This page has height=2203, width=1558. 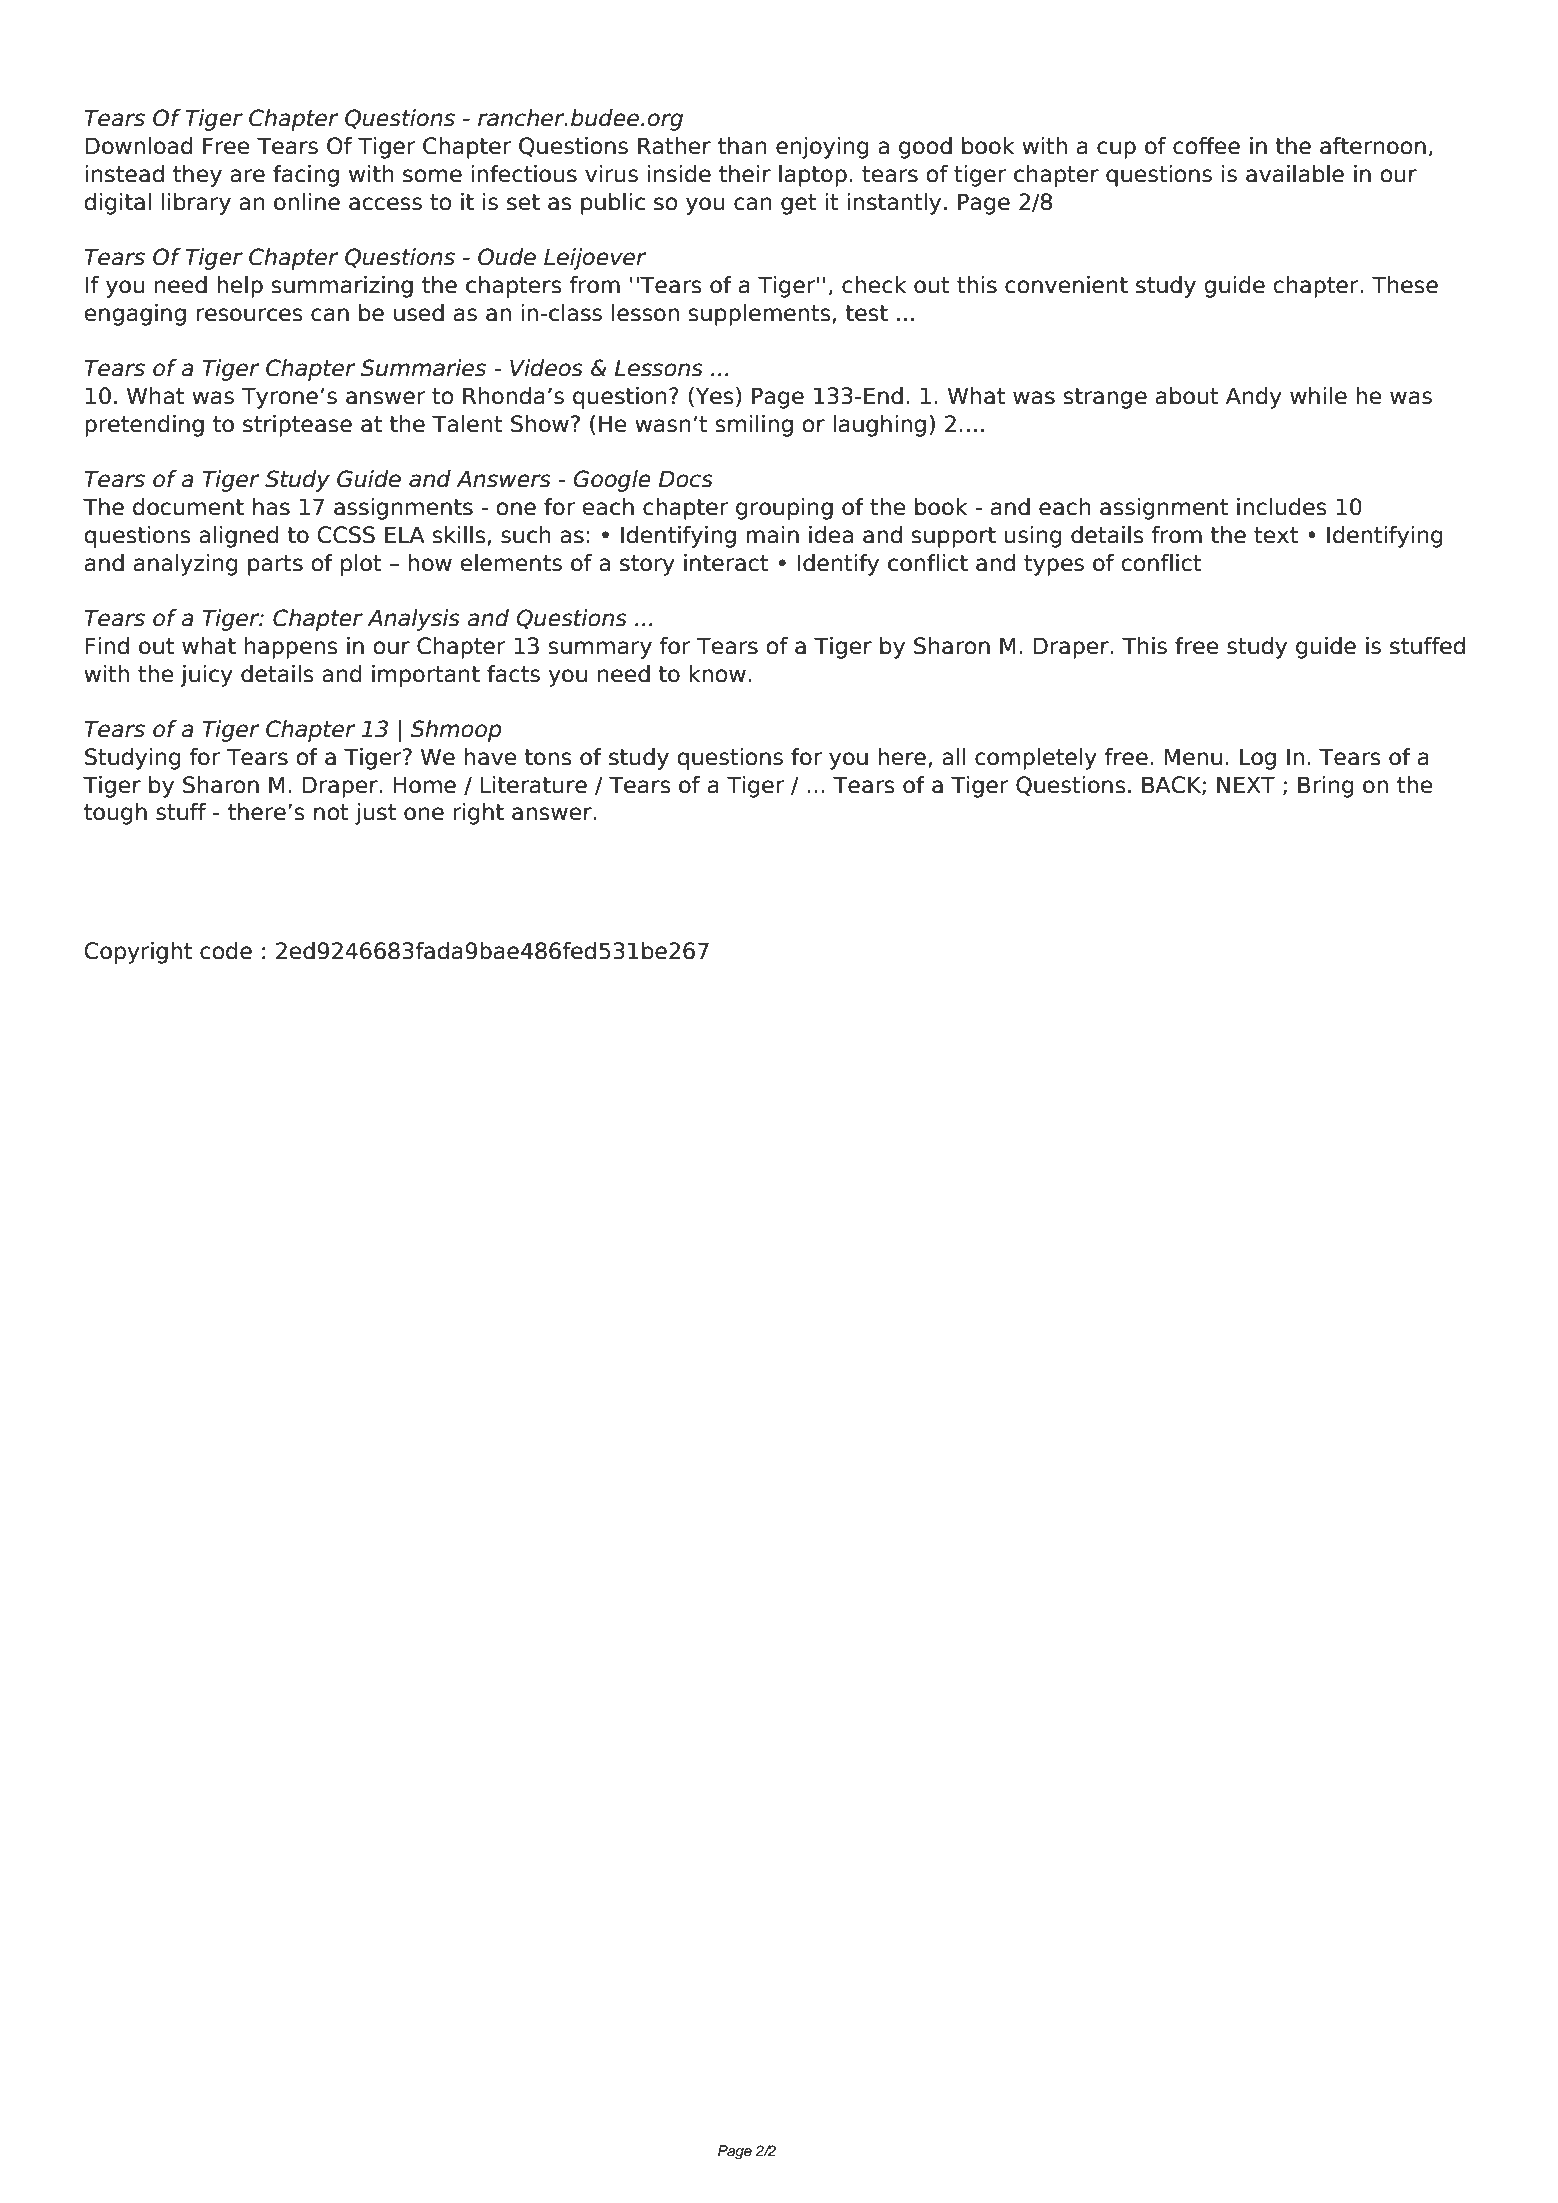 I want to click on coffee, so click(x=1206, y=146).
